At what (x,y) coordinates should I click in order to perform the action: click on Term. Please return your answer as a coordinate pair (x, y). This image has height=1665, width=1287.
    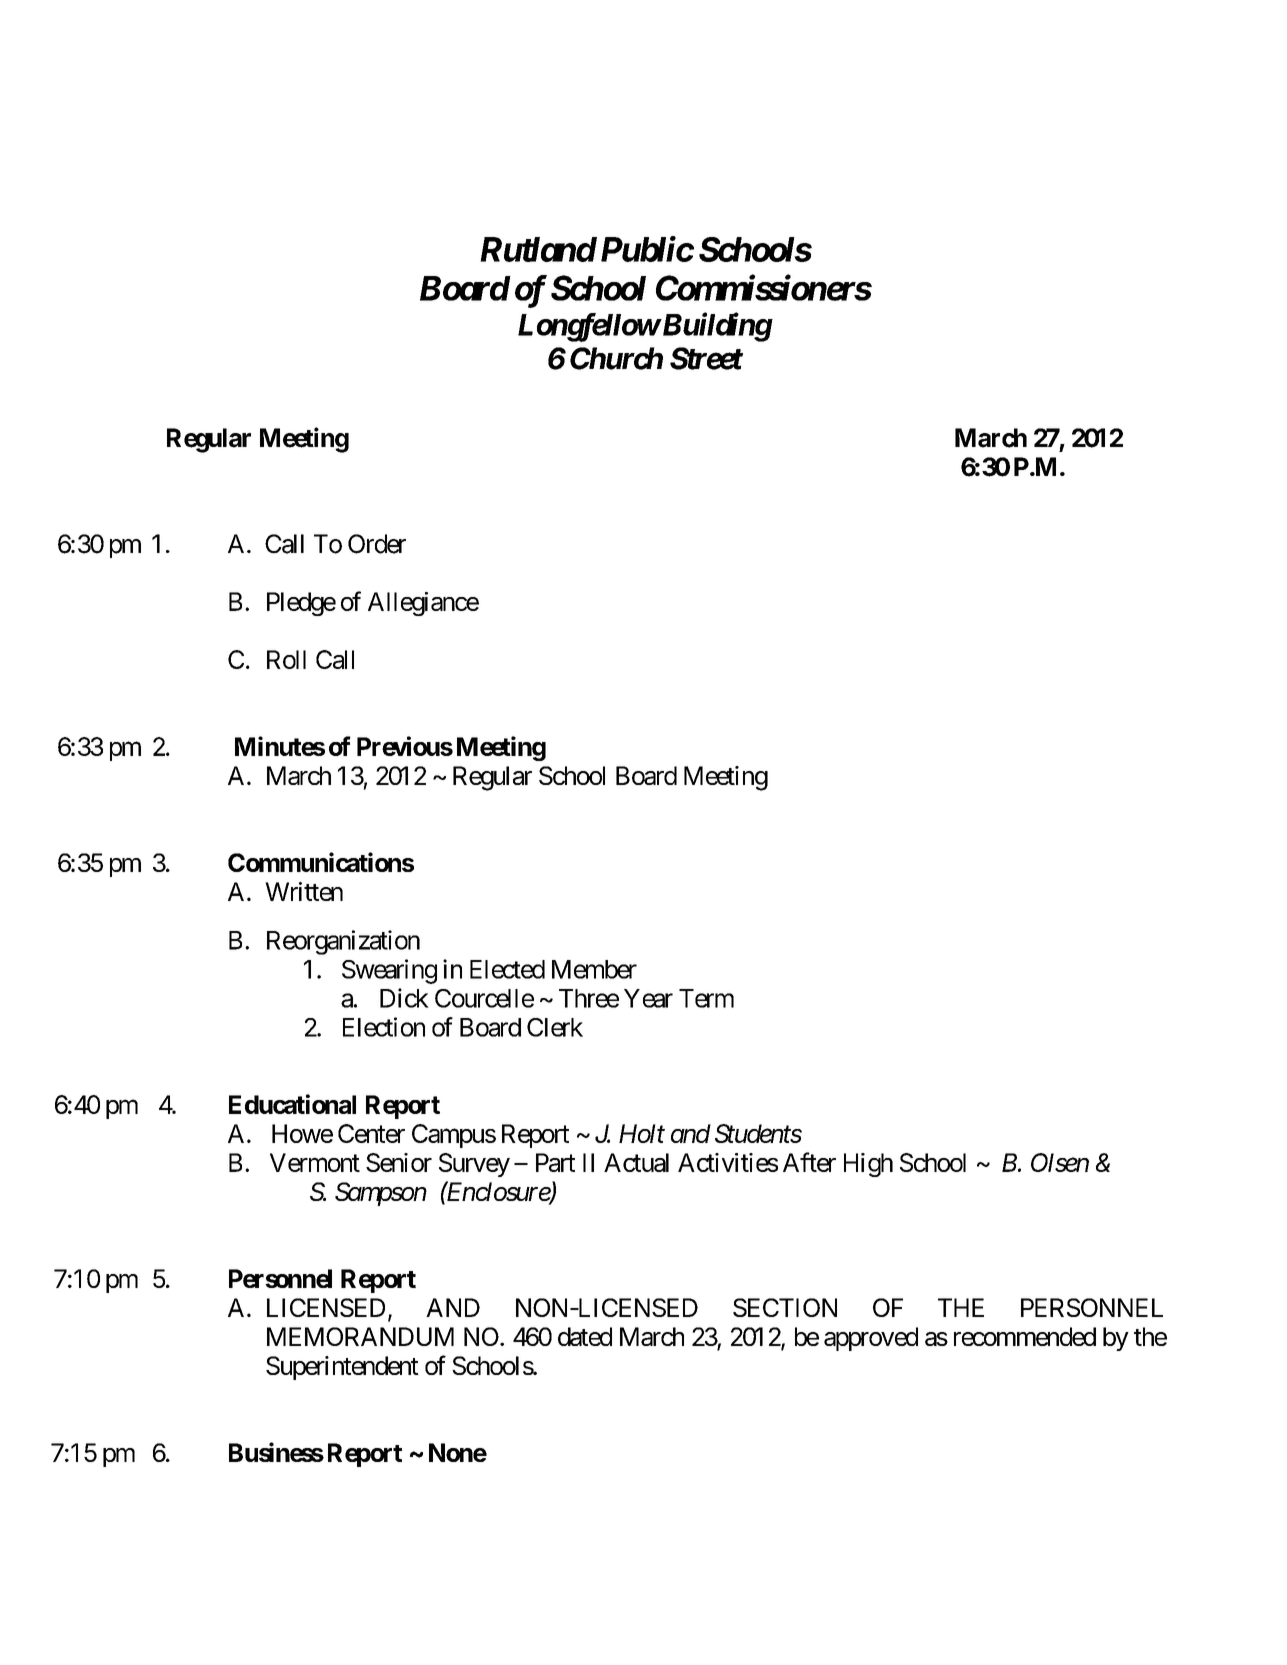
    Looking at the image, I should click on (706, 998).
